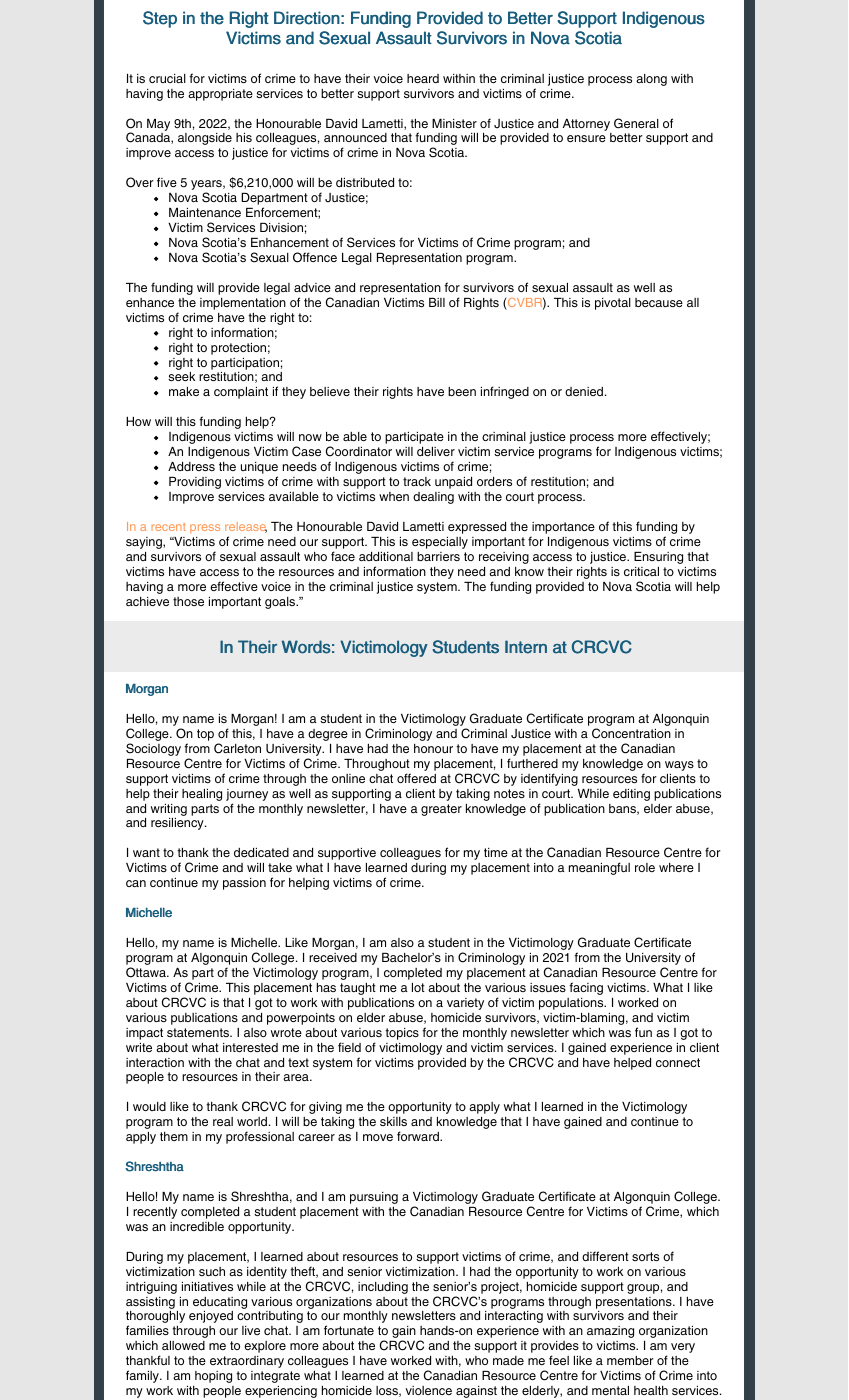  I want to click on allowed, so click(183, 1345).
